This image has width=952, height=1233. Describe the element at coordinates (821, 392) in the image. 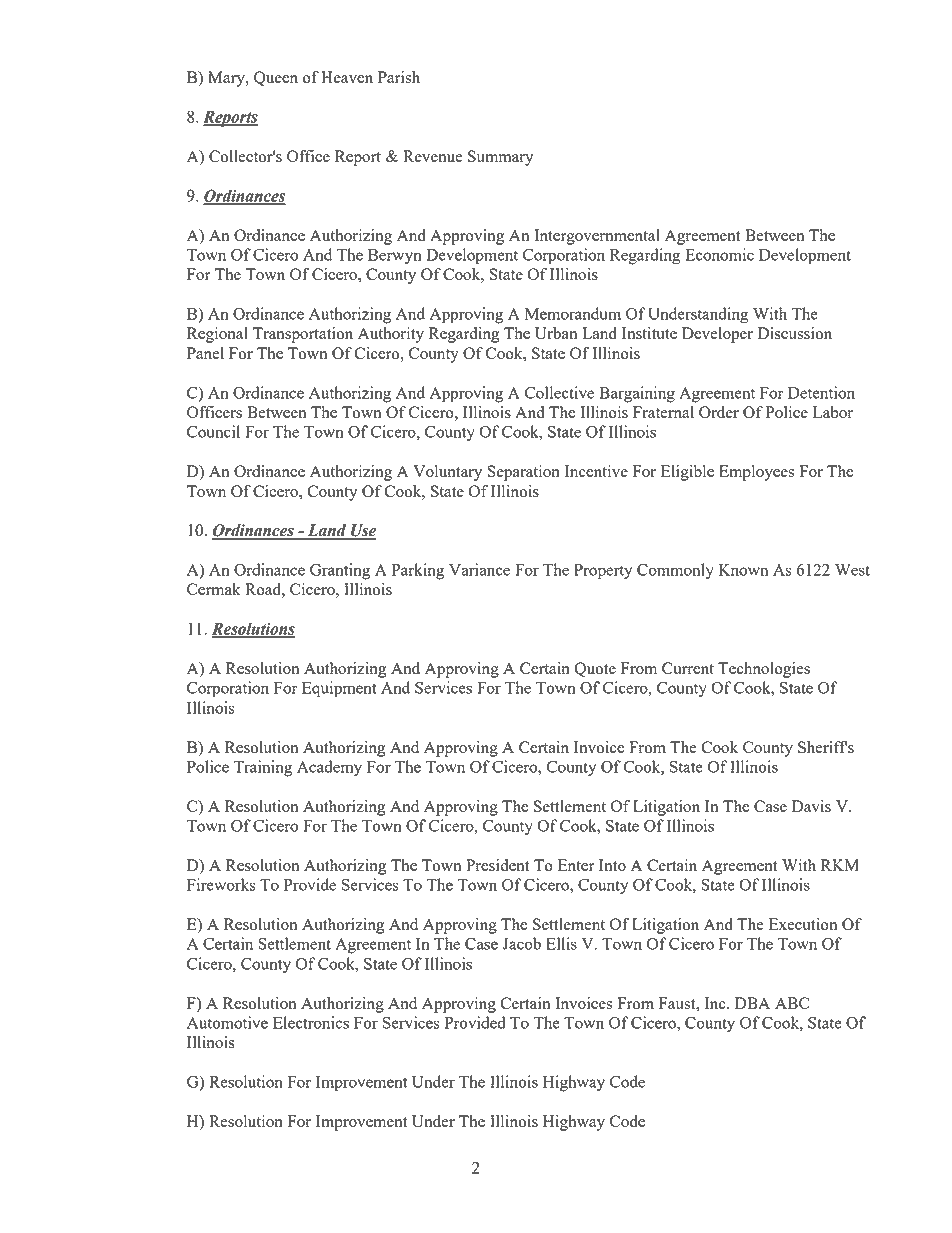

I see `Detention` at that location.
